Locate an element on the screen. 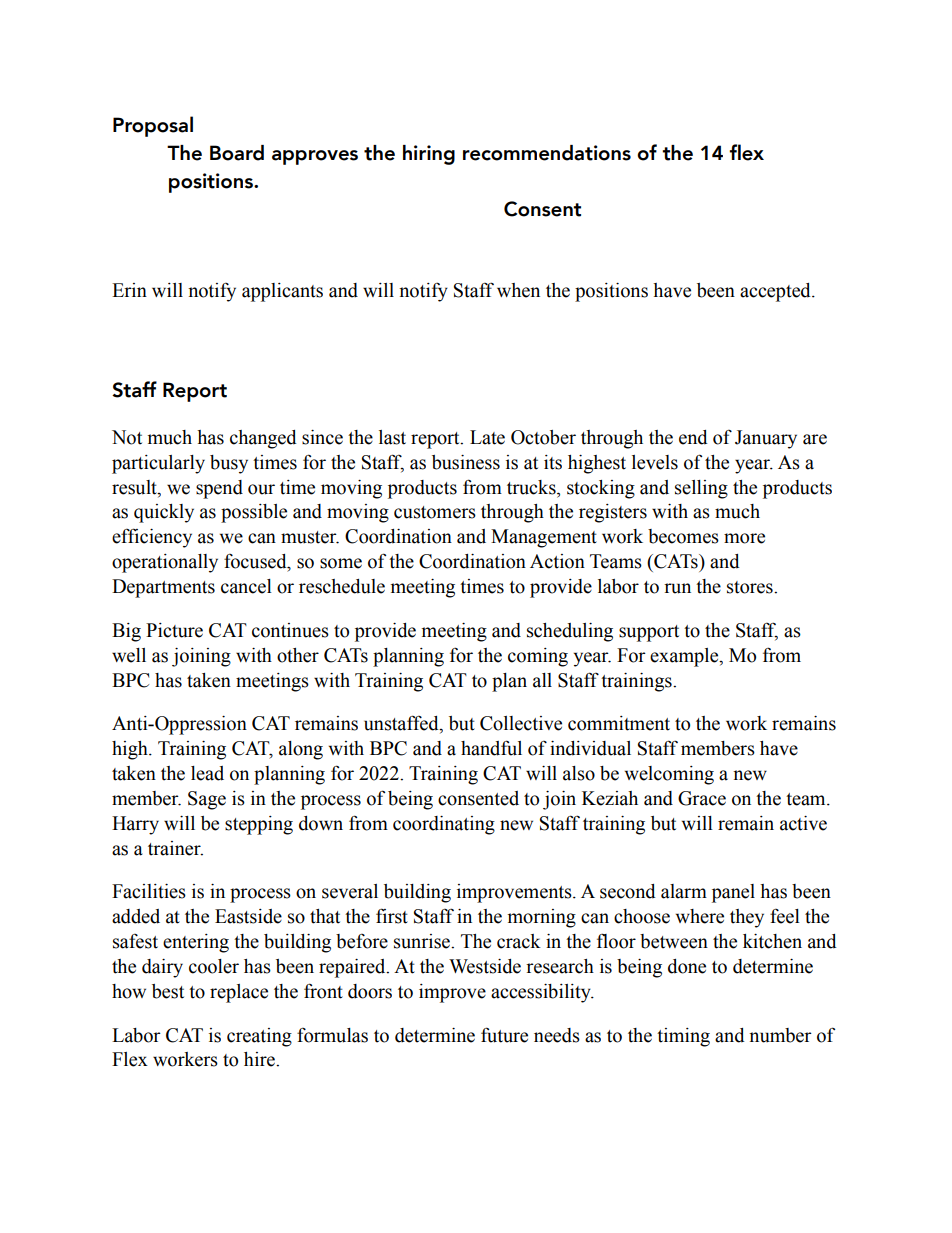 Image resolution: width=952 pixels, height=1233 pixels. January is located at coordinates (766, 439).
